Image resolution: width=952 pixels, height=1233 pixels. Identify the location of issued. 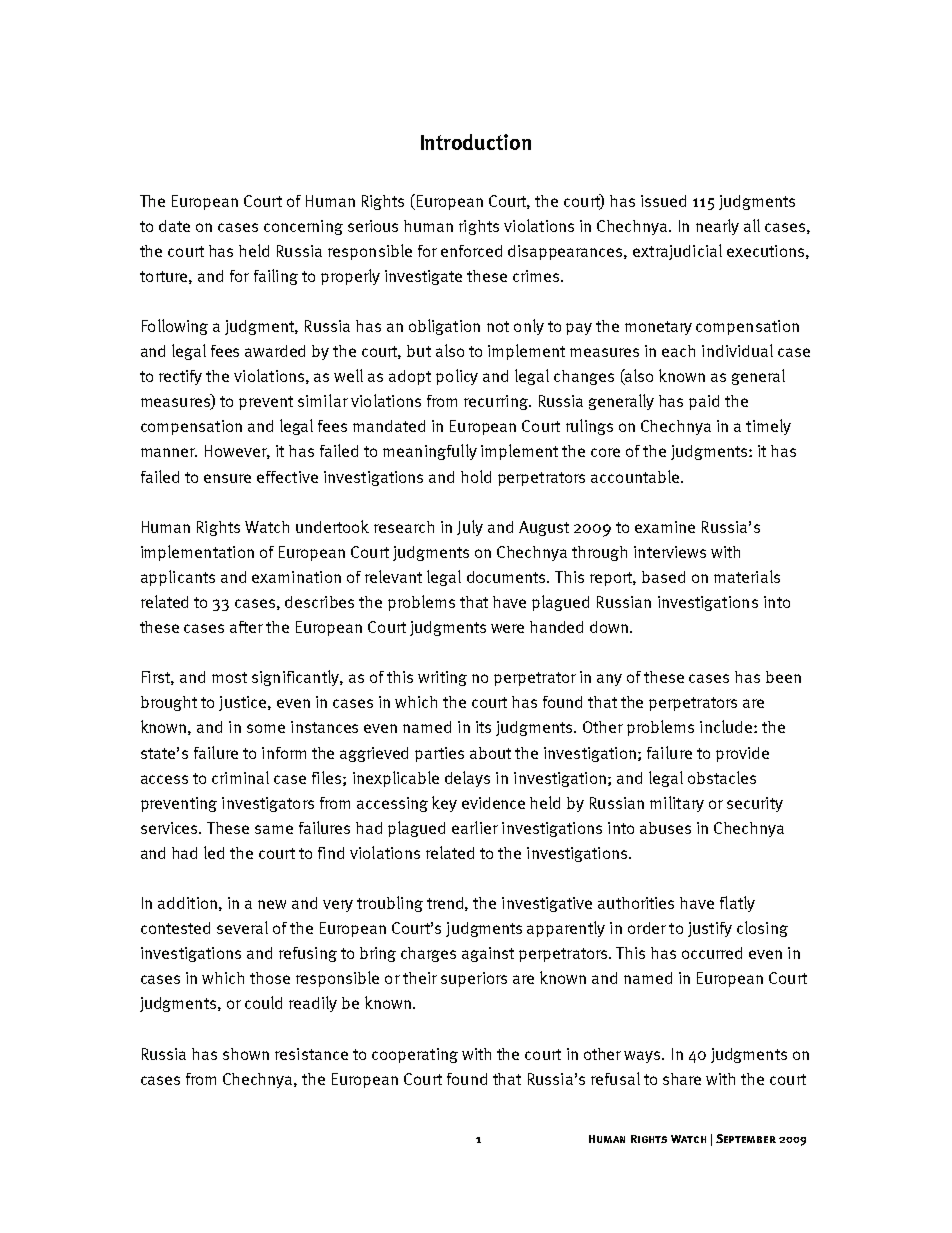
(663, 201).
